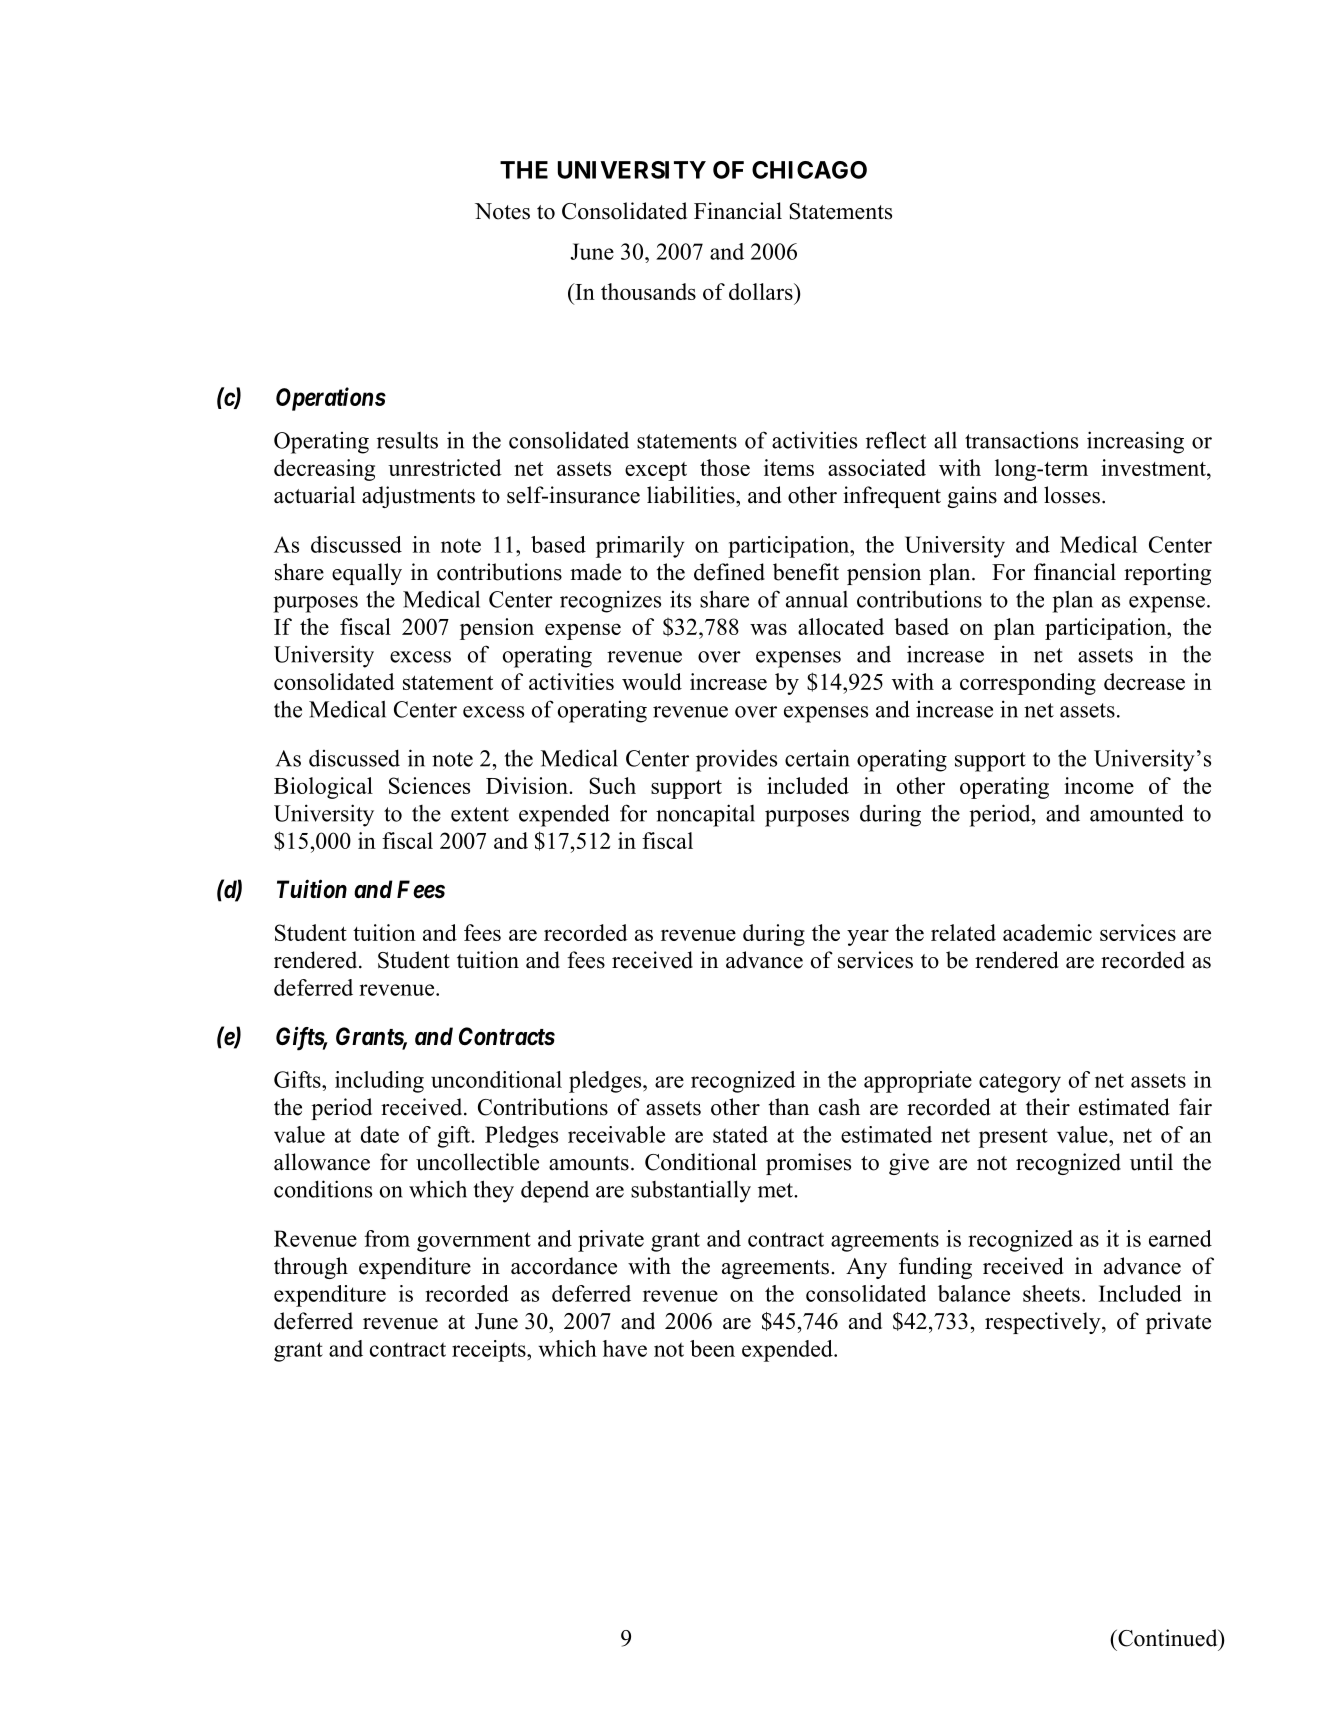 The image size is (1329, 1720). Describe the element at coordinates (387, 1238) in the page. I see `from` at that location.
